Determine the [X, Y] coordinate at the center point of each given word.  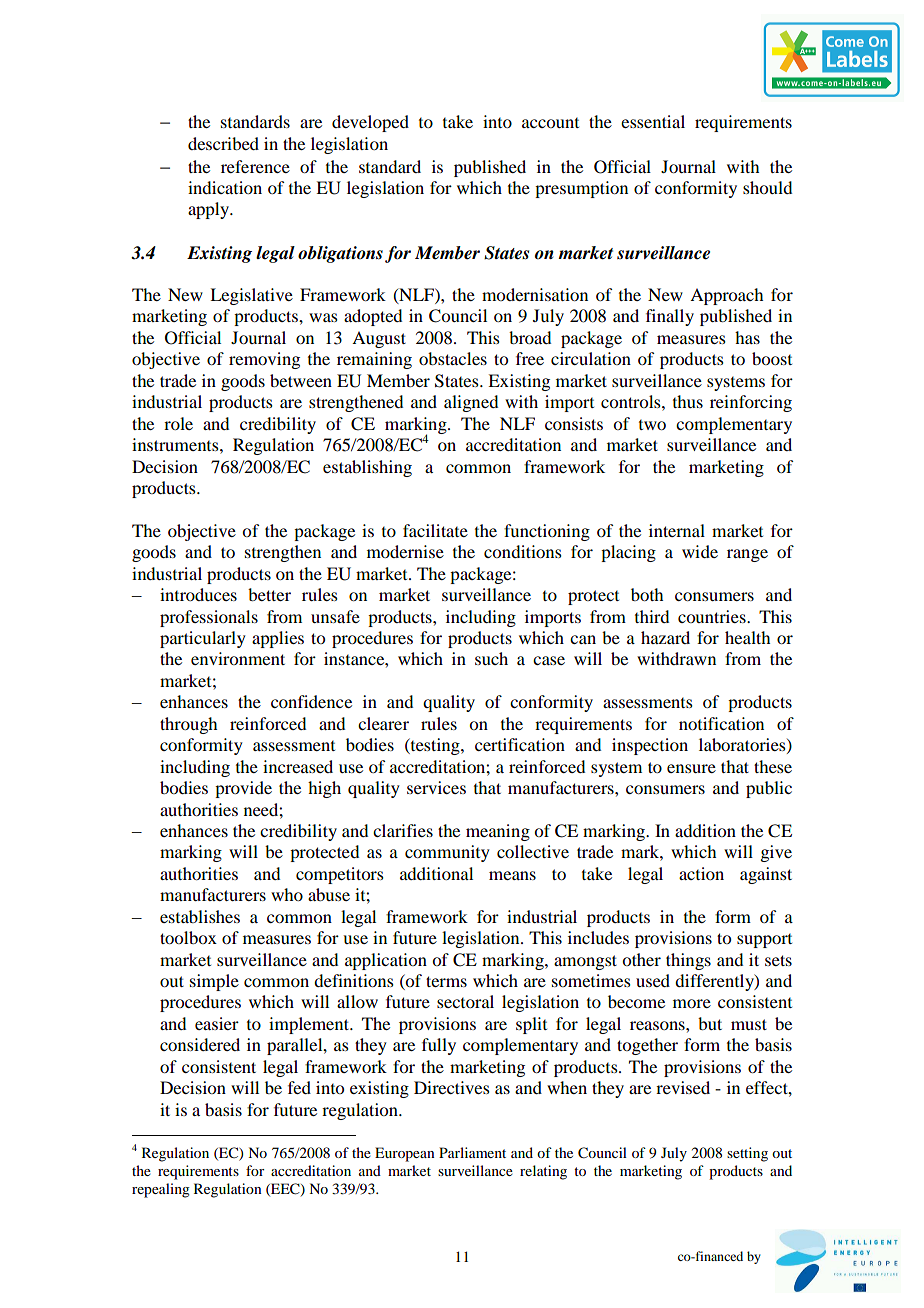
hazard [665, 637]
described [223, 143]
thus [688, 401]
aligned [471, 403]
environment [238, 658]
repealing [161, 1190]
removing [264, 360]
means [512, 875]
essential [653, 121]
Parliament [472, 1152]
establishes [200, 916]
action [701, 873]
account [550, 123]
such [491, 658]
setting [747, 1154]
